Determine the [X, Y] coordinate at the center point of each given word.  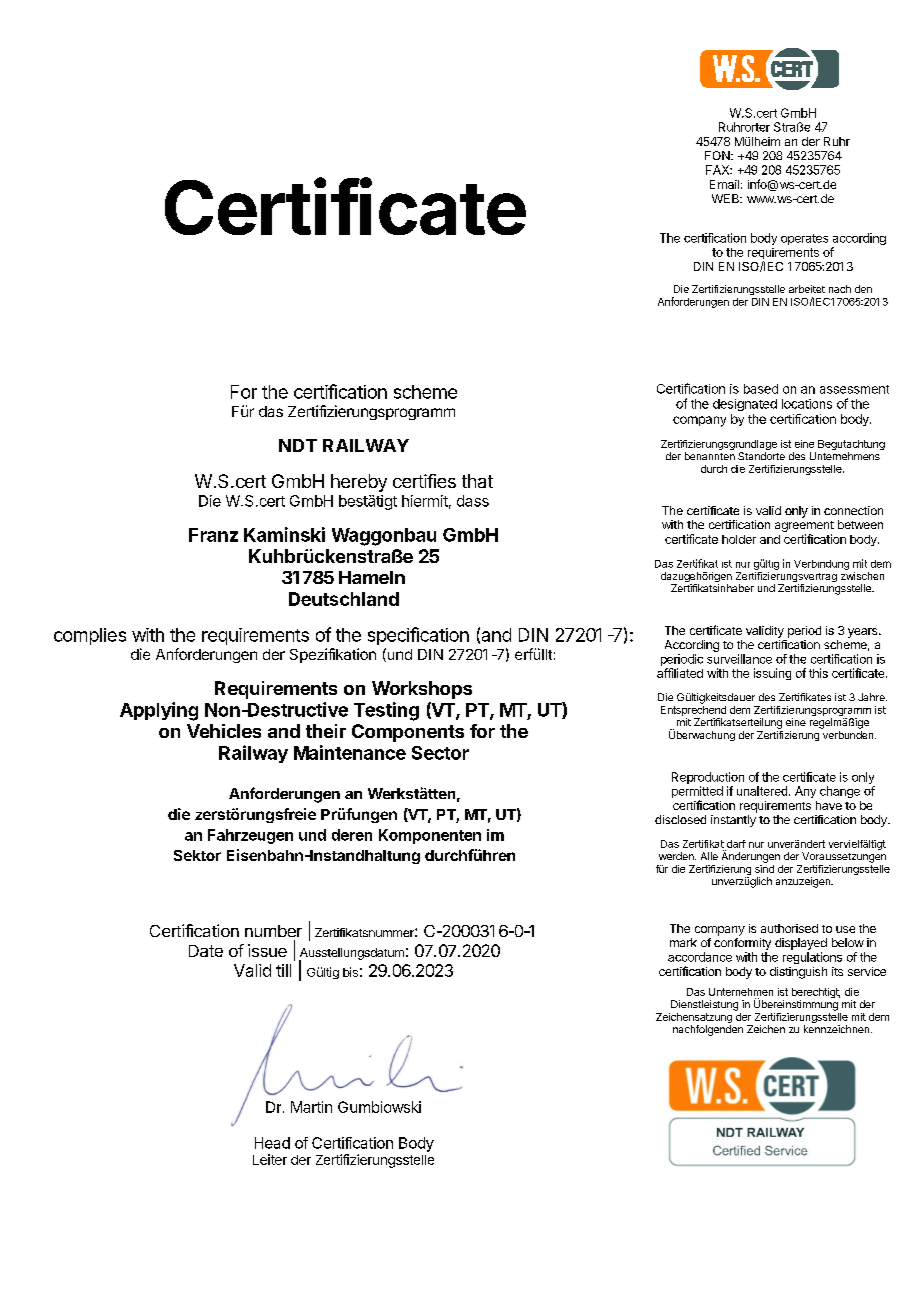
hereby [359, 483]
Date [206, 951]
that [477, 481]
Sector [440, 753]
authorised [789, 928]
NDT [298, 445]
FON [718, 155]
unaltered [762, 791]
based [761, 389]
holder [739, 539]
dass [473, 501]
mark [683, 942]
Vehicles [224, 731]
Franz [213, 535]
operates [804, 239]
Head [272, 1143]
